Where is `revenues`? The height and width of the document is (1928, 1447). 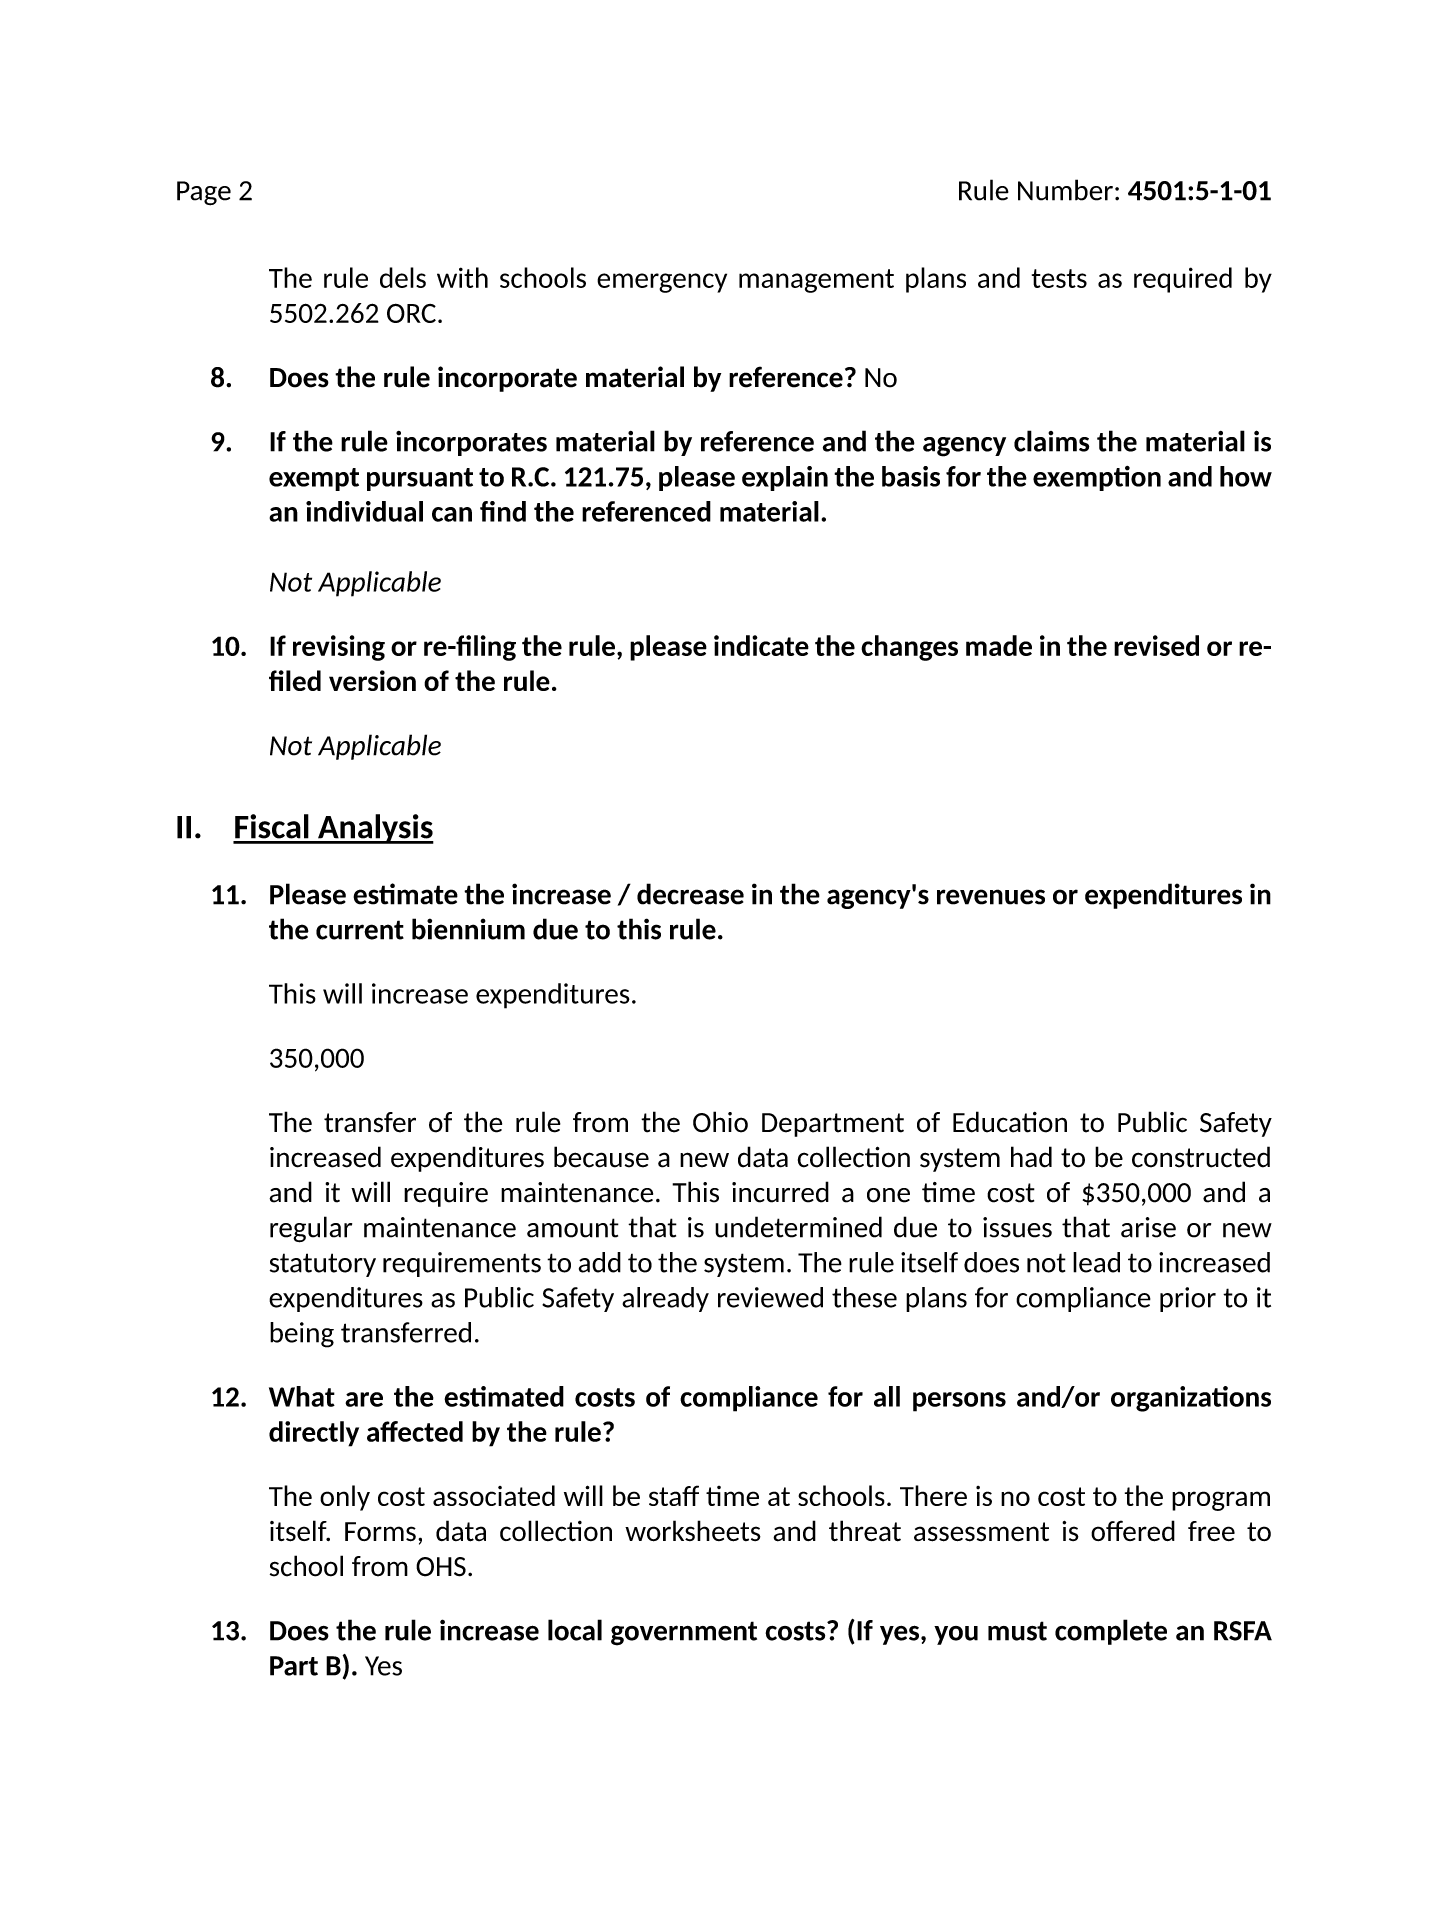 revenues is located at coordinates (991, 897).
